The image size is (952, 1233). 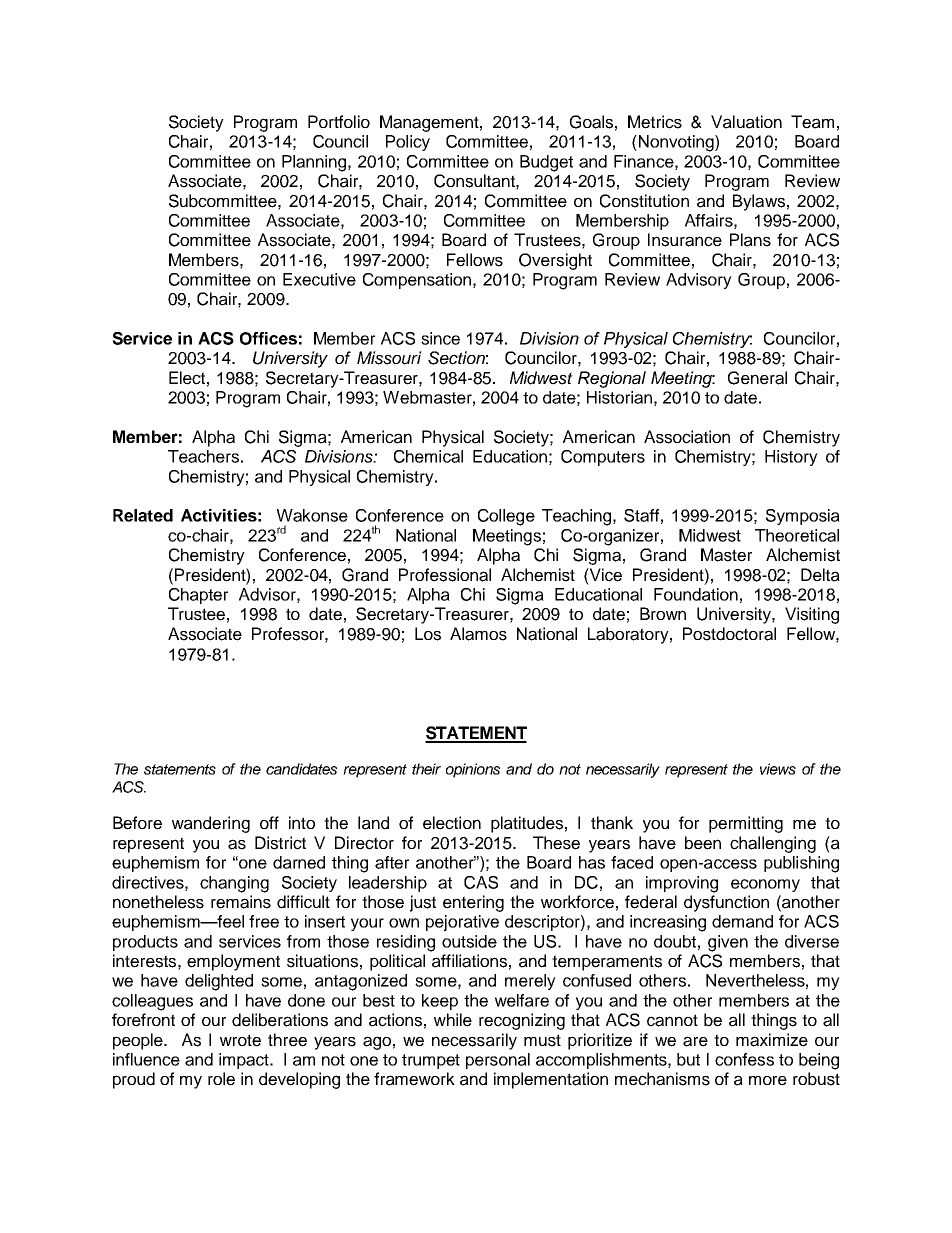 I want to click on Foundation, so click(x=696, y=594).
